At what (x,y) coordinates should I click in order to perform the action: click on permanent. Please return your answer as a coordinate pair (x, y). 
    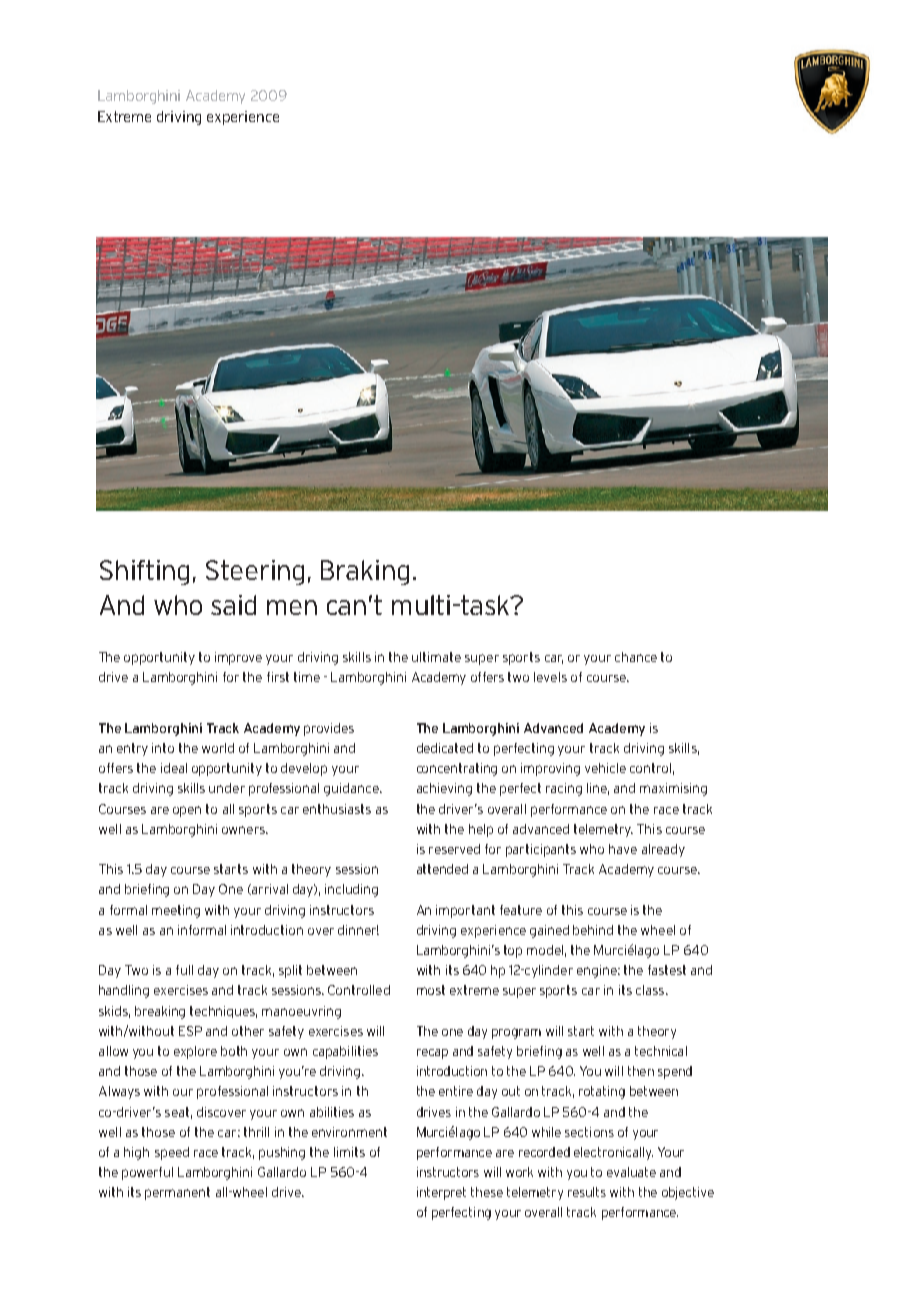
    Looking at the image, I should click on (177, 1193).
